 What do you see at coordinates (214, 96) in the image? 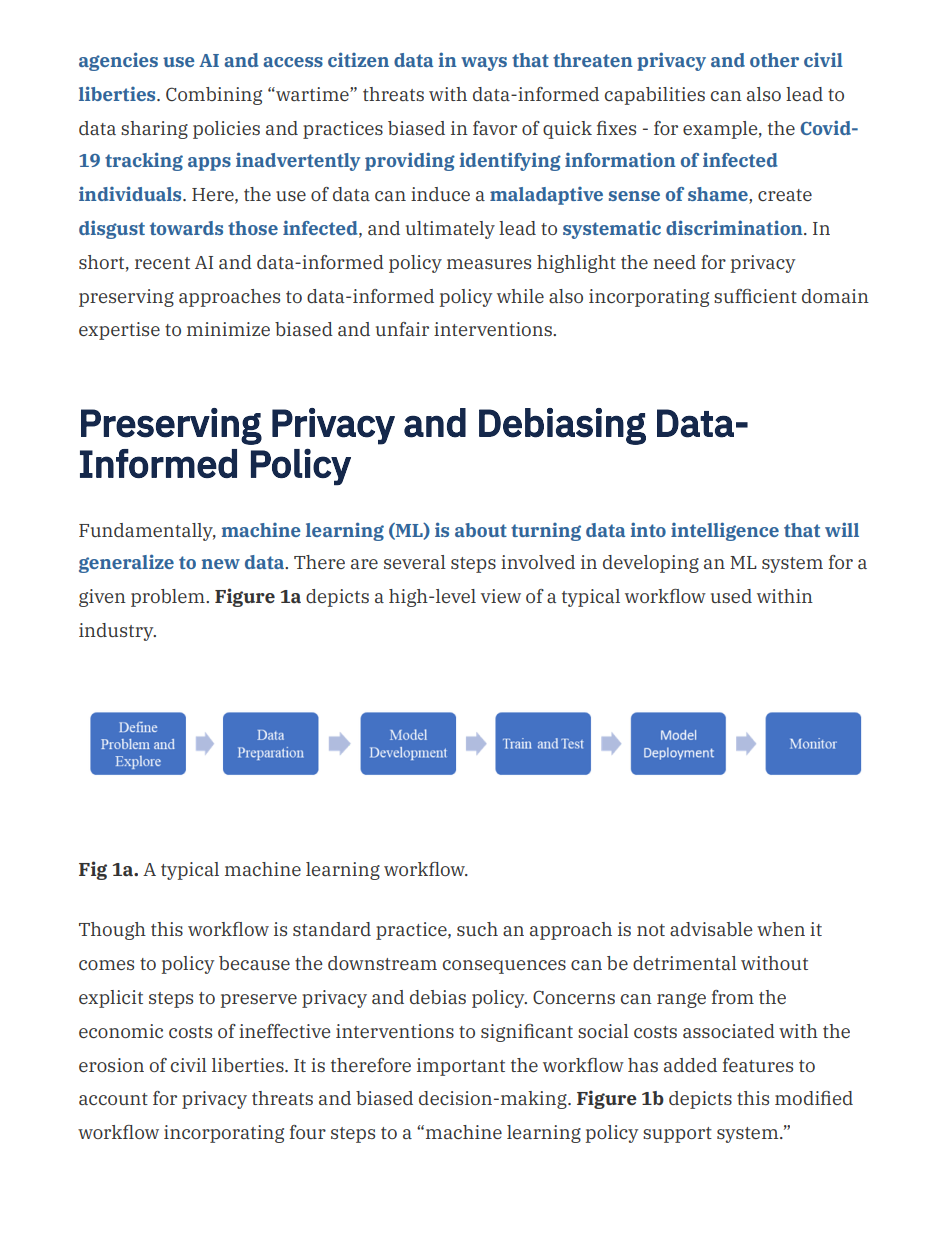
I see `Combining` at bounding box center [214, 96].
